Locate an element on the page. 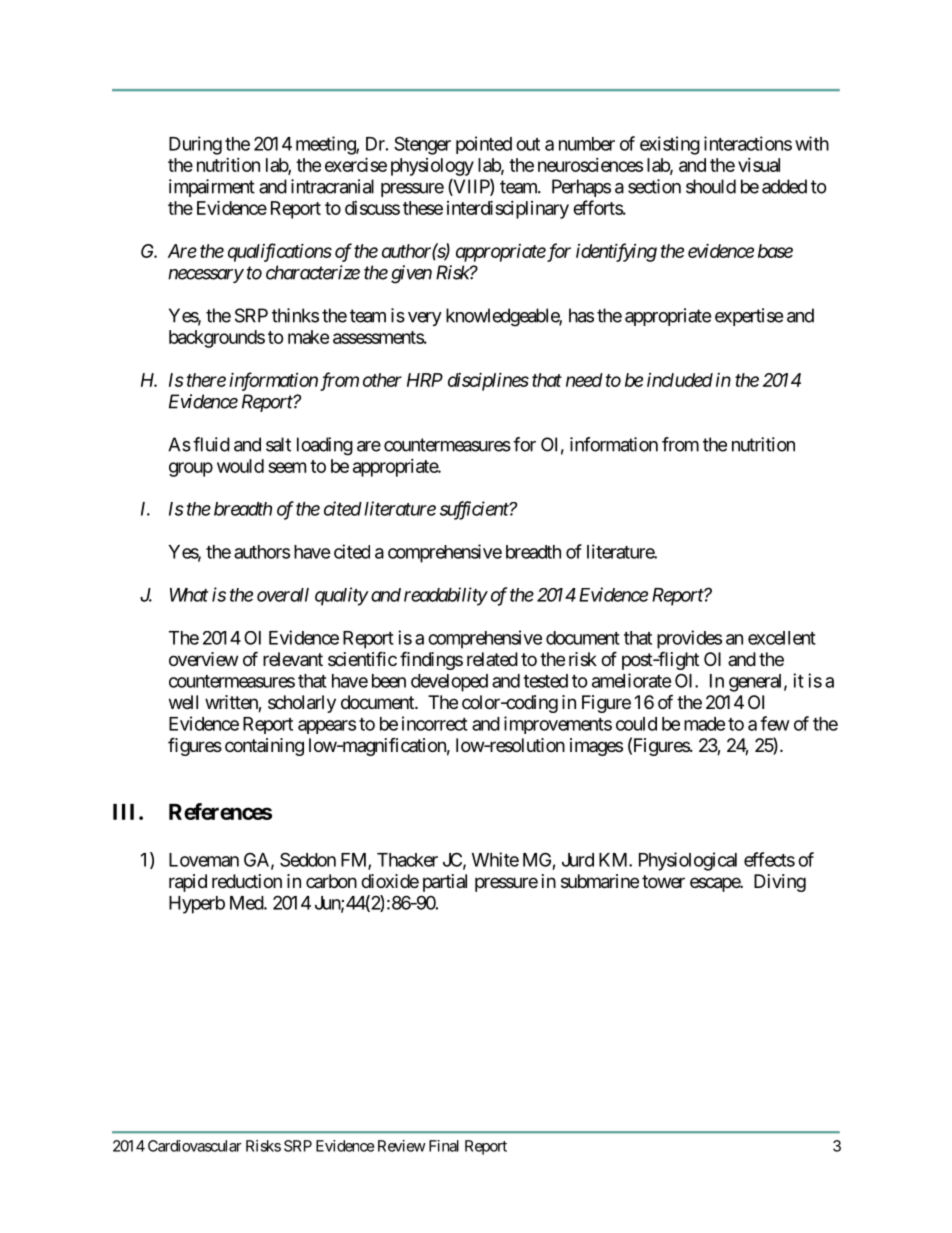 The image size is (952, 1233). should is located at coordinates (711, 186).
